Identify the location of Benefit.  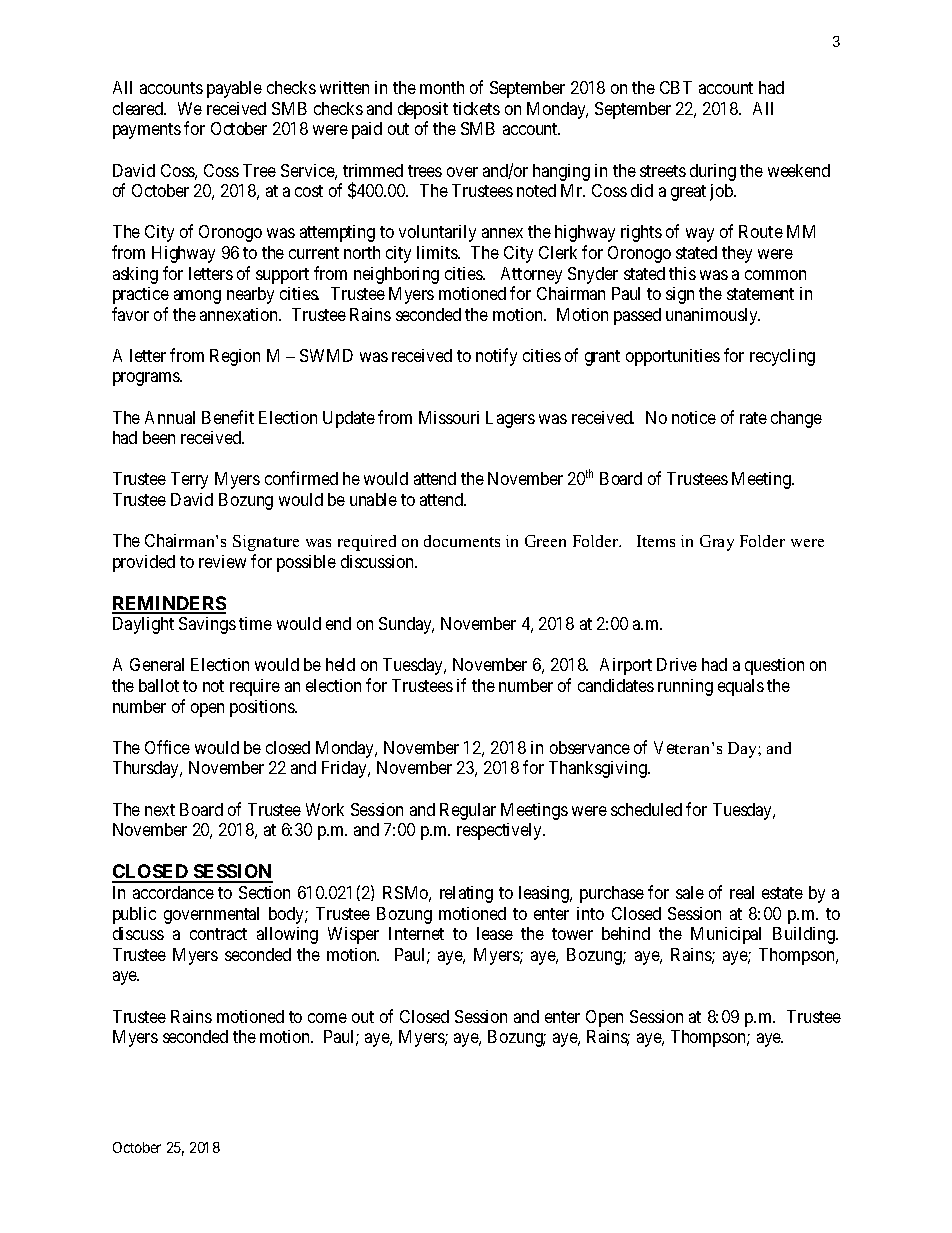
(228, 417).
